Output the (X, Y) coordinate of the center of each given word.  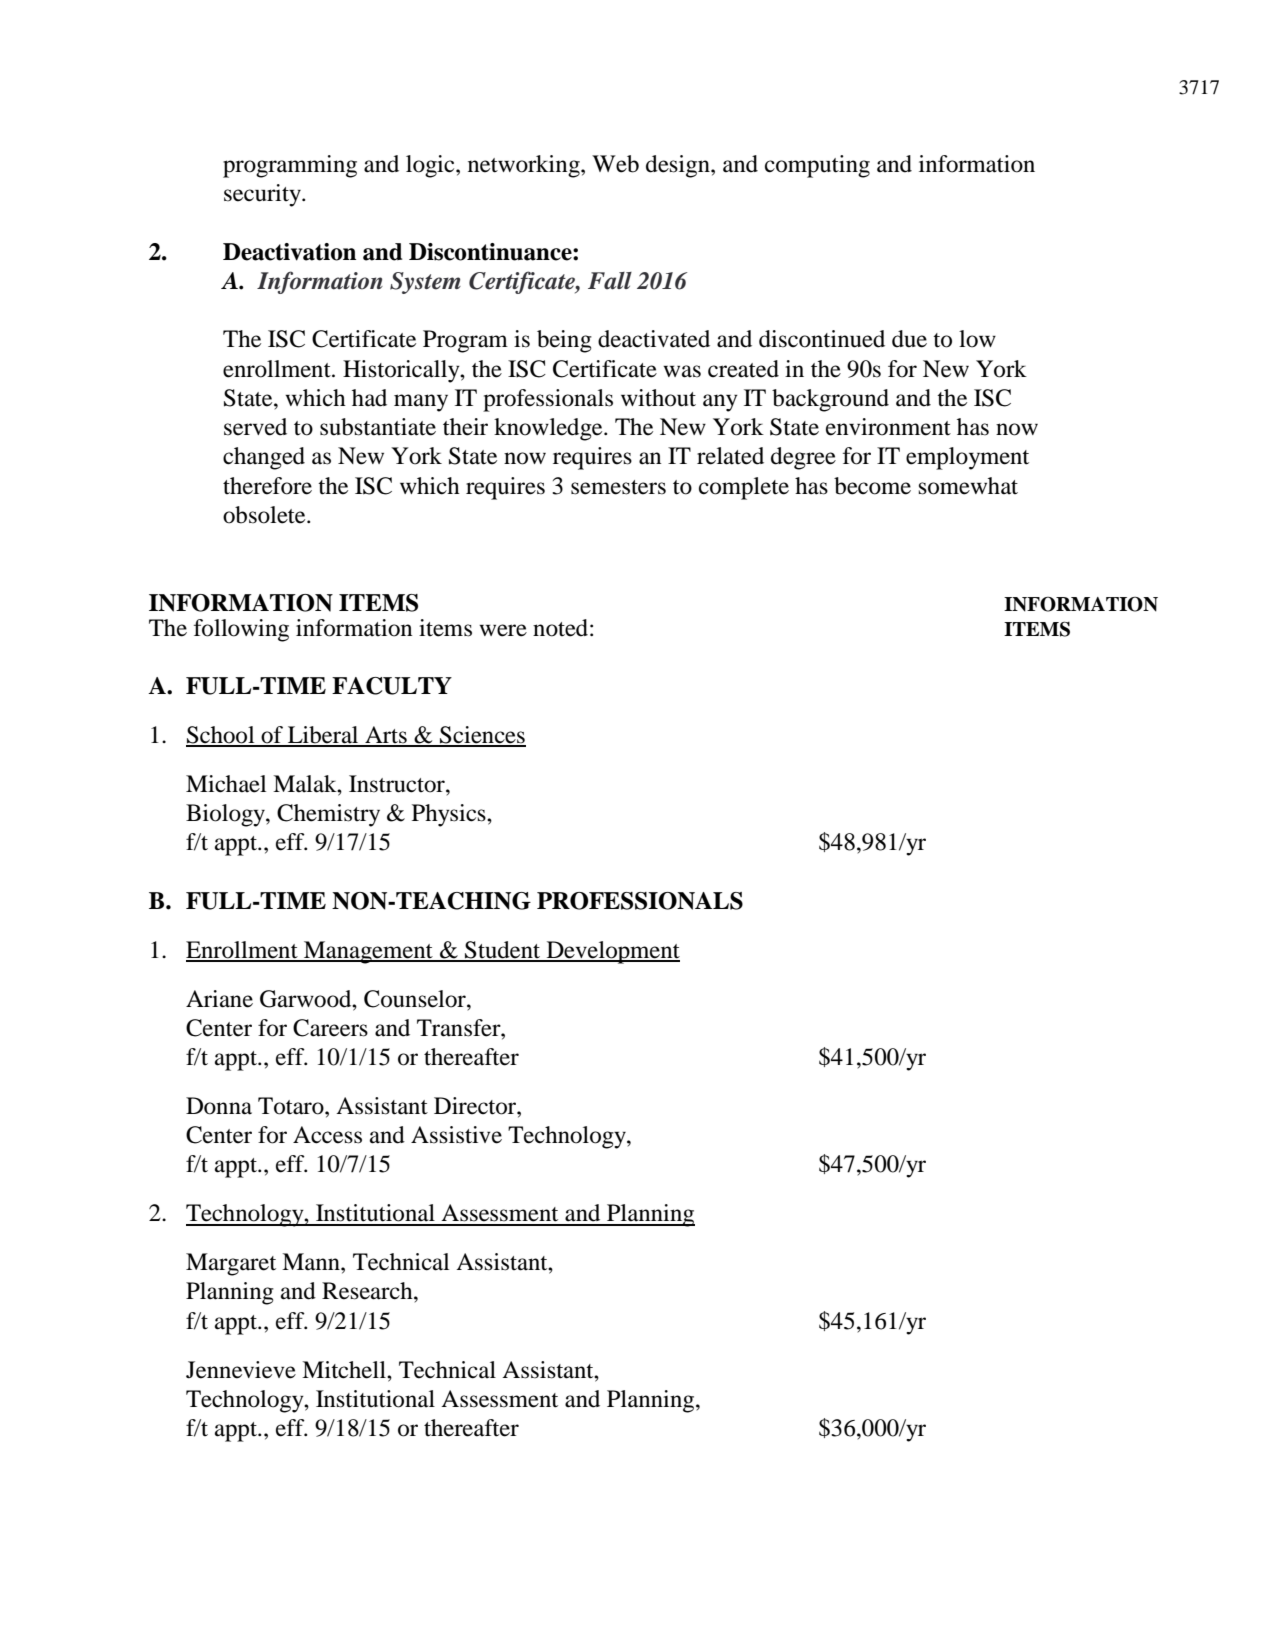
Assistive (456, 1135)
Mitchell (345, 1370)
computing (817, 166)
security (263, 195)
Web (615, 164)
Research (368, 1291)
